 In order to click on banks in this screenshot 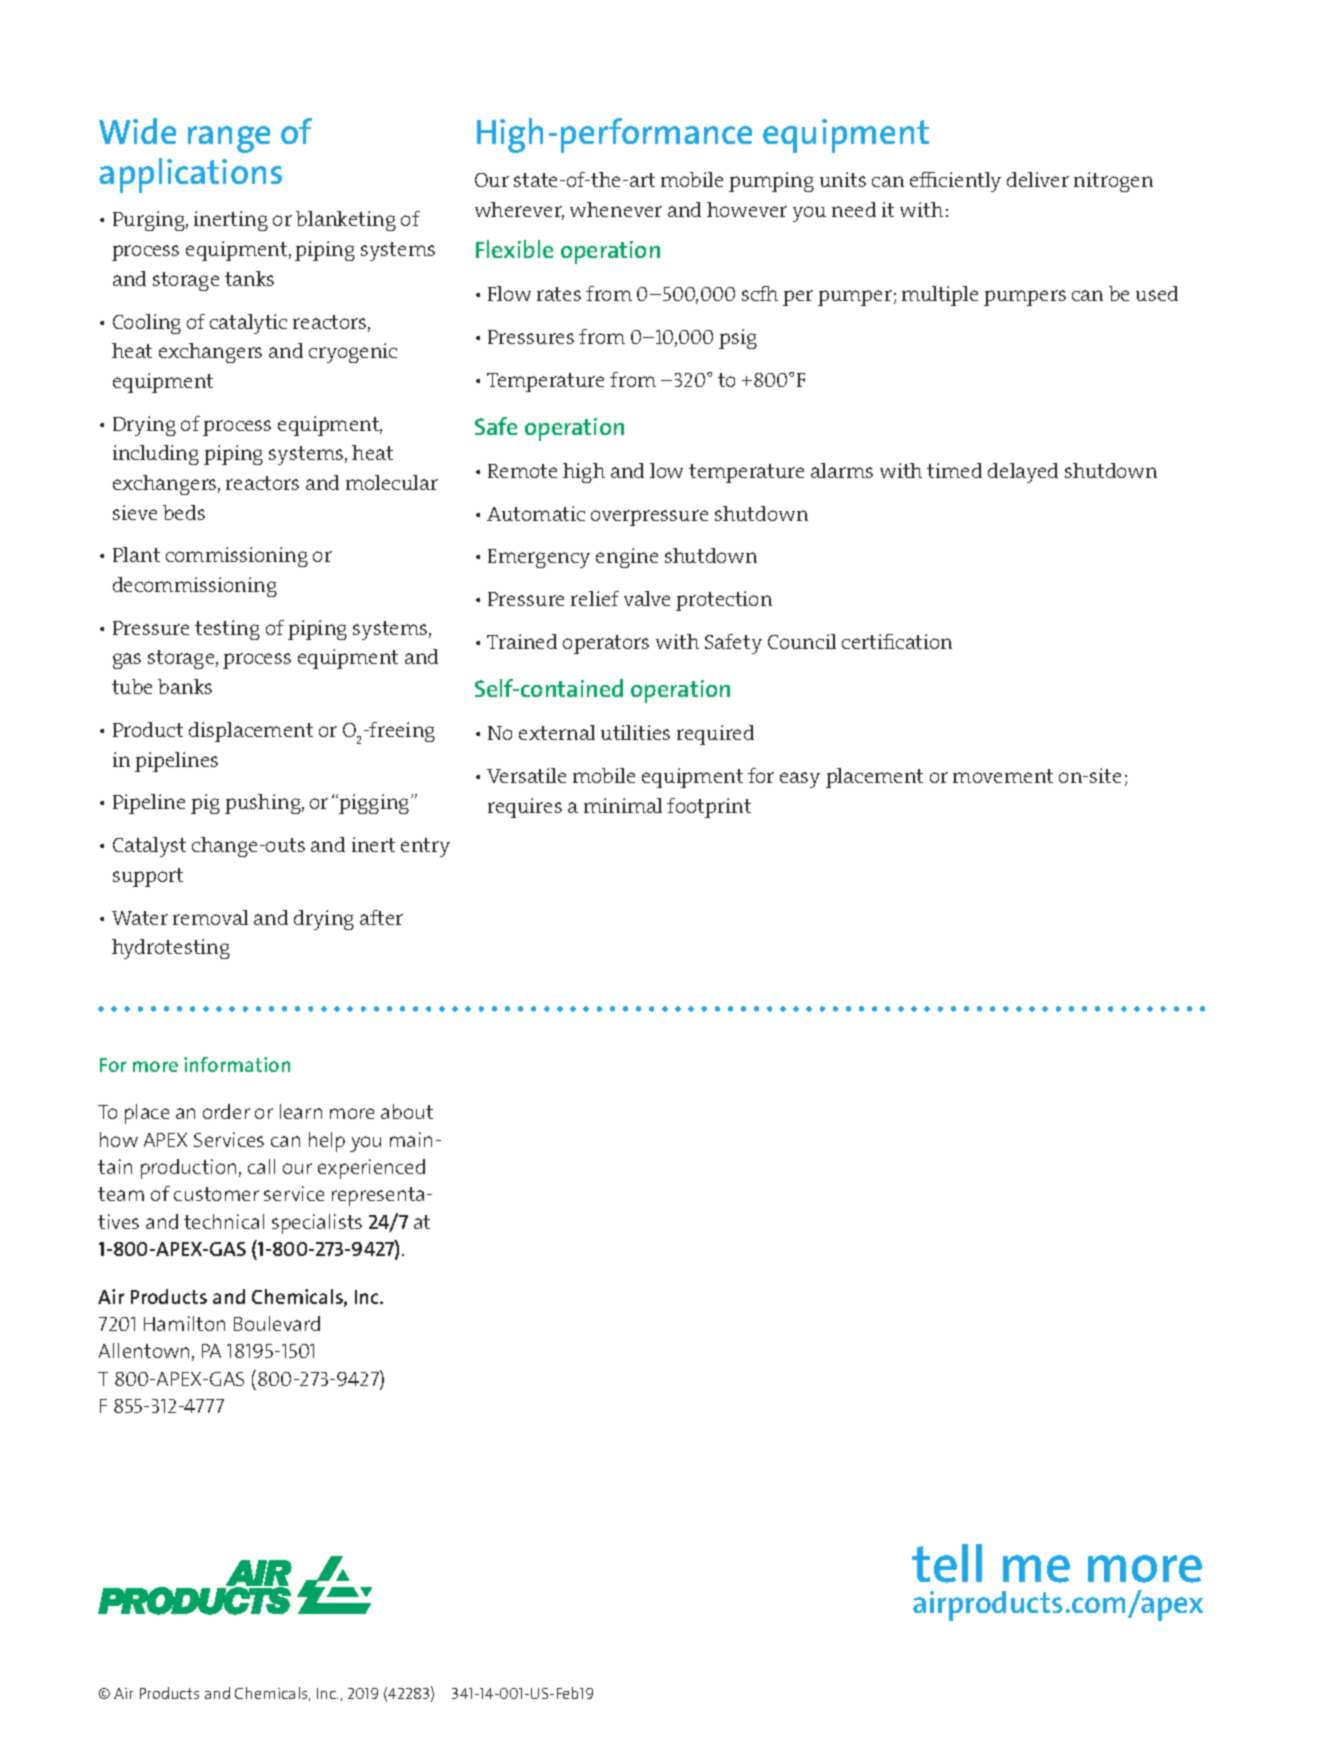, I will do `click(185, 686)`.
